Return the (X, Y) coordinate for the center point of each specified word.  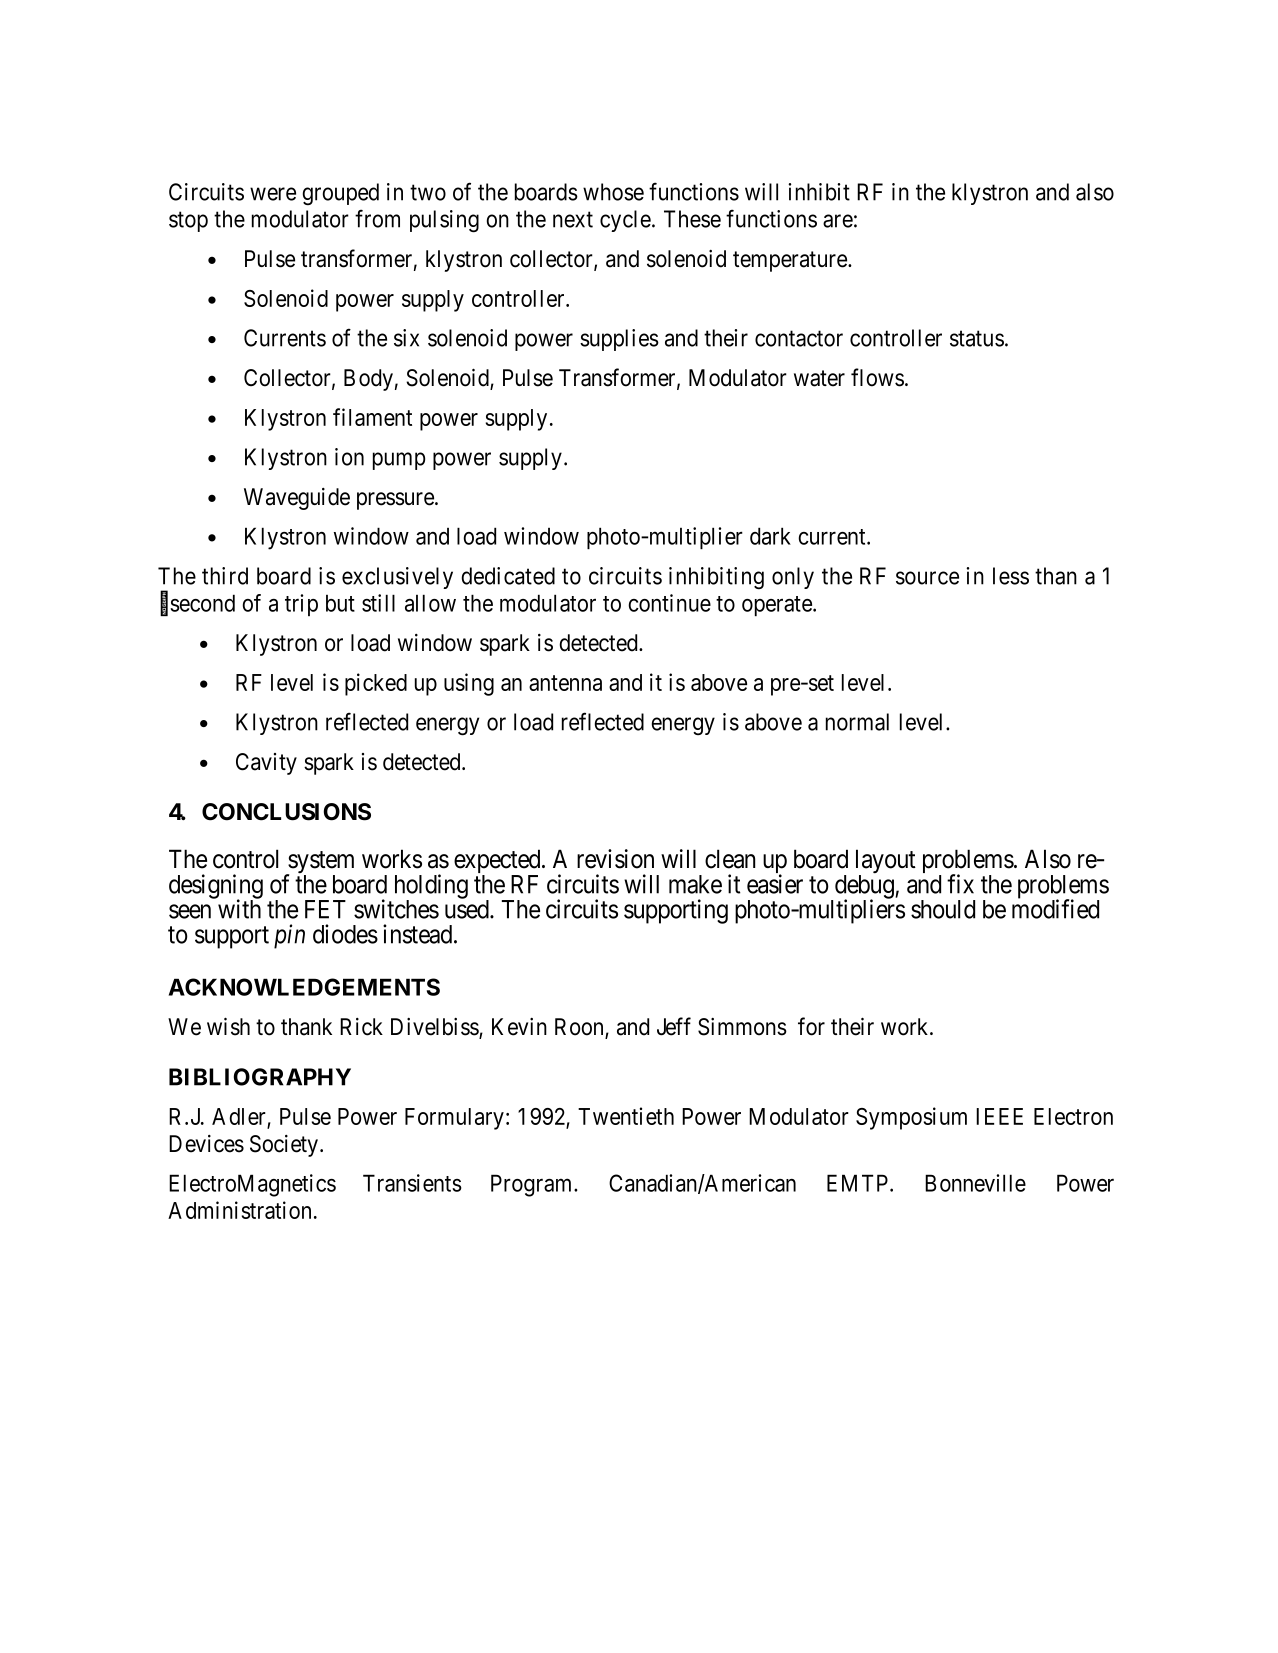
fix (960, 884)
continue (669, 603)
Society (285, 1146)
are (838, 221)
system (320, 863)
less (1011, 576)
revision (615, 859)
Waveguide (297, 499)
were (273, 194)
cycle (625, 221)
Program (533, 1185)
